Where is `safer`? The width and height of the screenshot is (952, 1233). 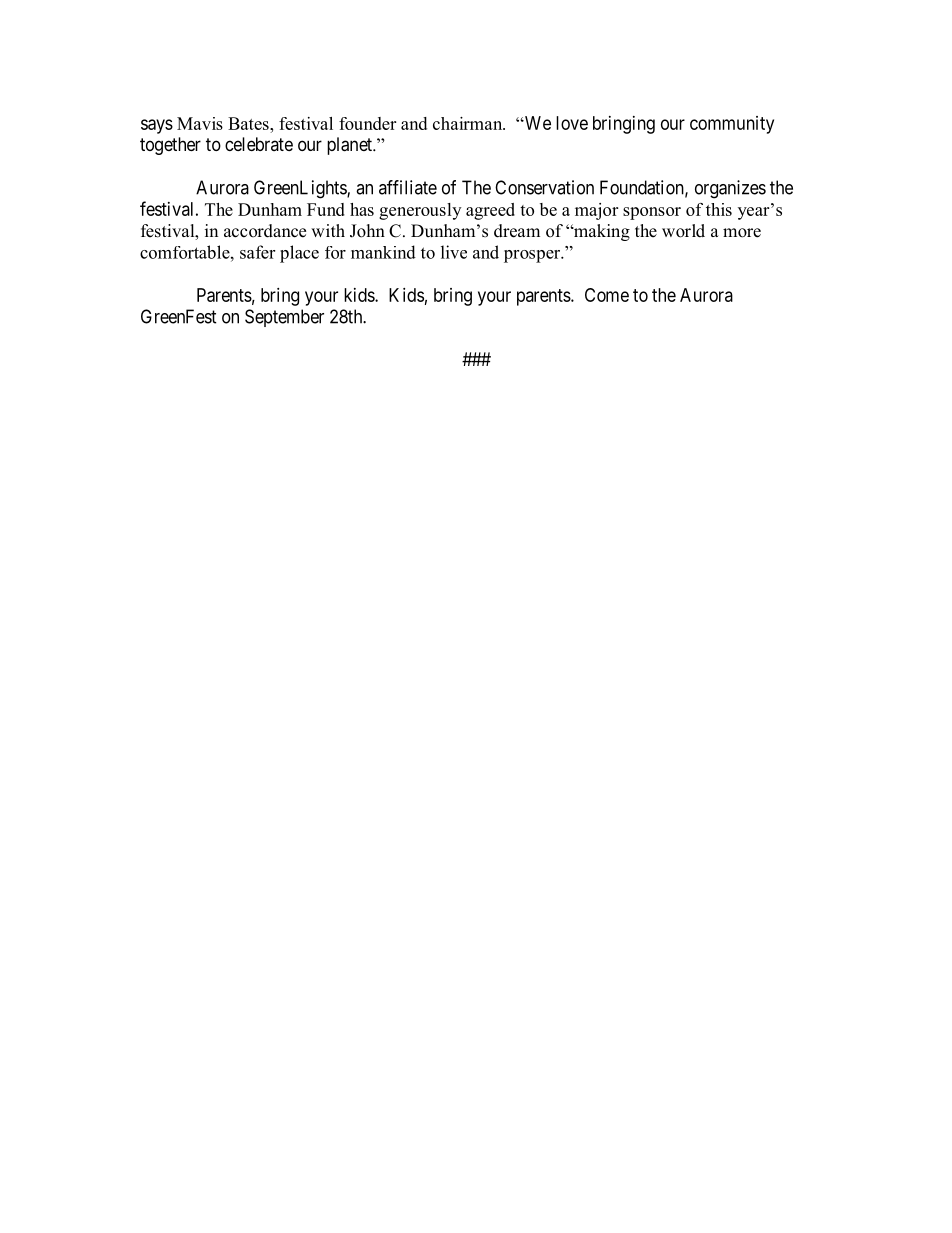 safer is located at coordinates (257, 252).
